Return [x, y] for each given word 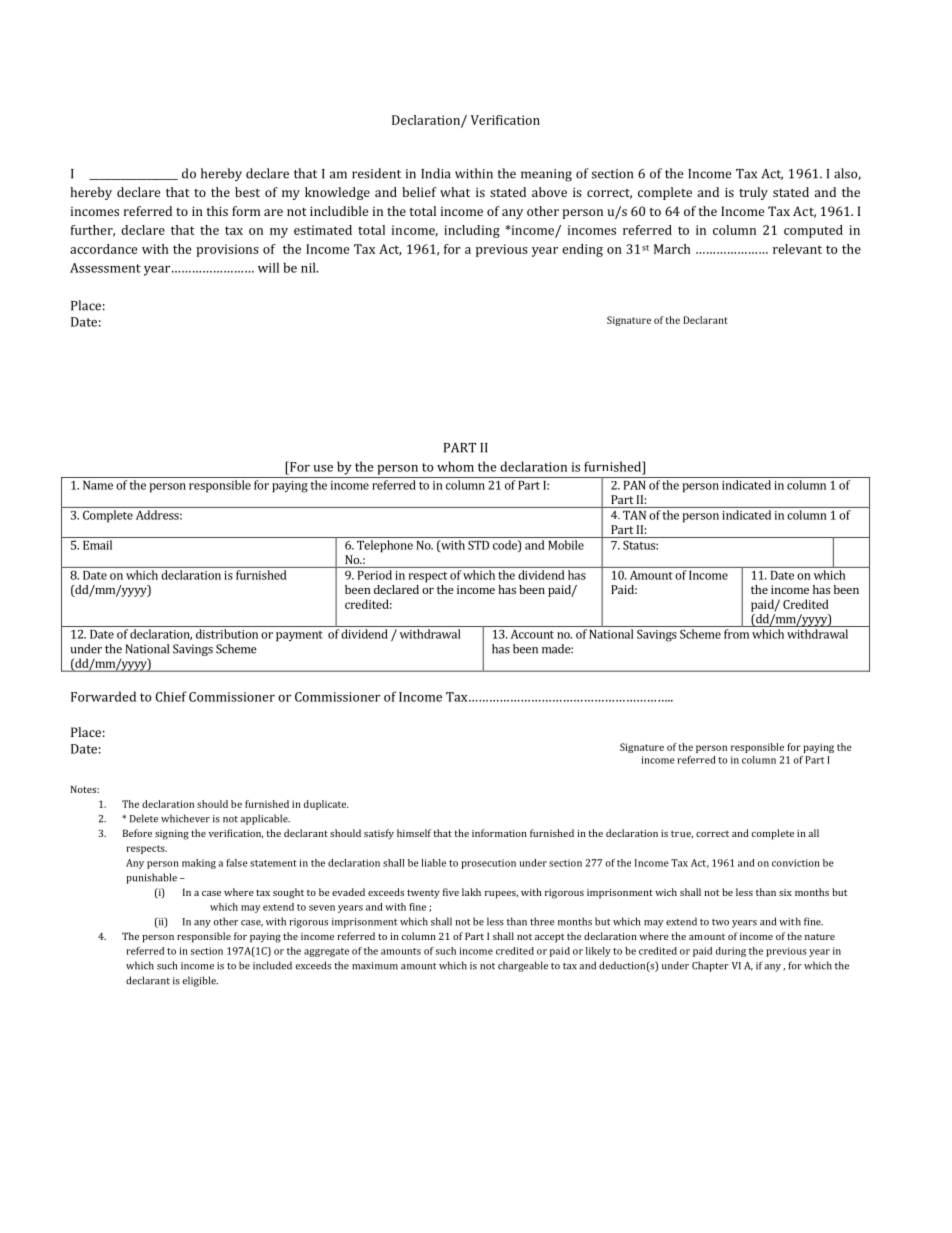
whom [455, 466]
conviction [796, 863]
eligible [200, 981]
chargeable [523, 966]
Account [532, 634]
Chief [171, 696]
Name [98, 485]
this [217, 211]
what [455, 192]
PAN [634, 485]
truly [753, 193]
